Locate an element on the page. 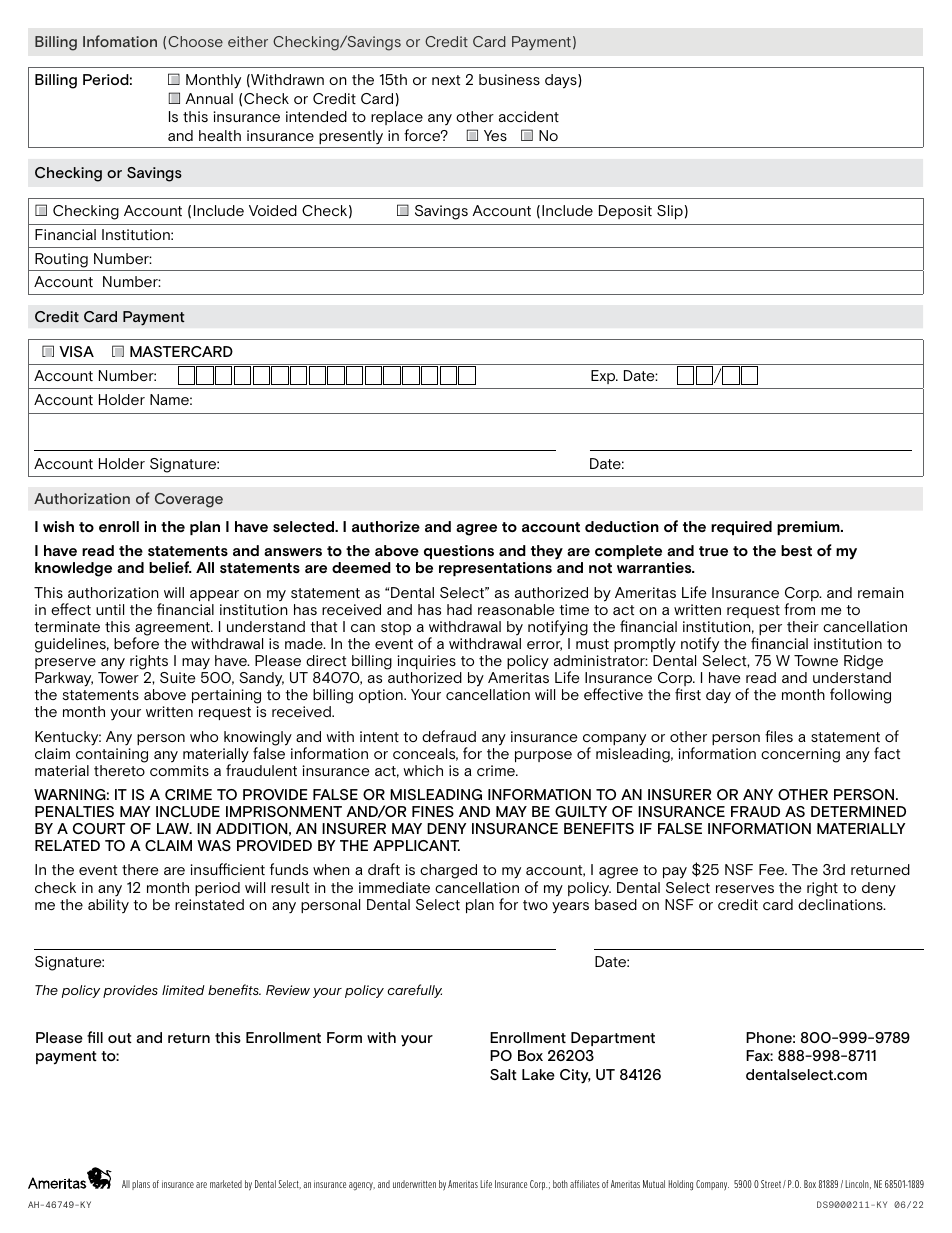  charged is located at coordinates (448, 871).
